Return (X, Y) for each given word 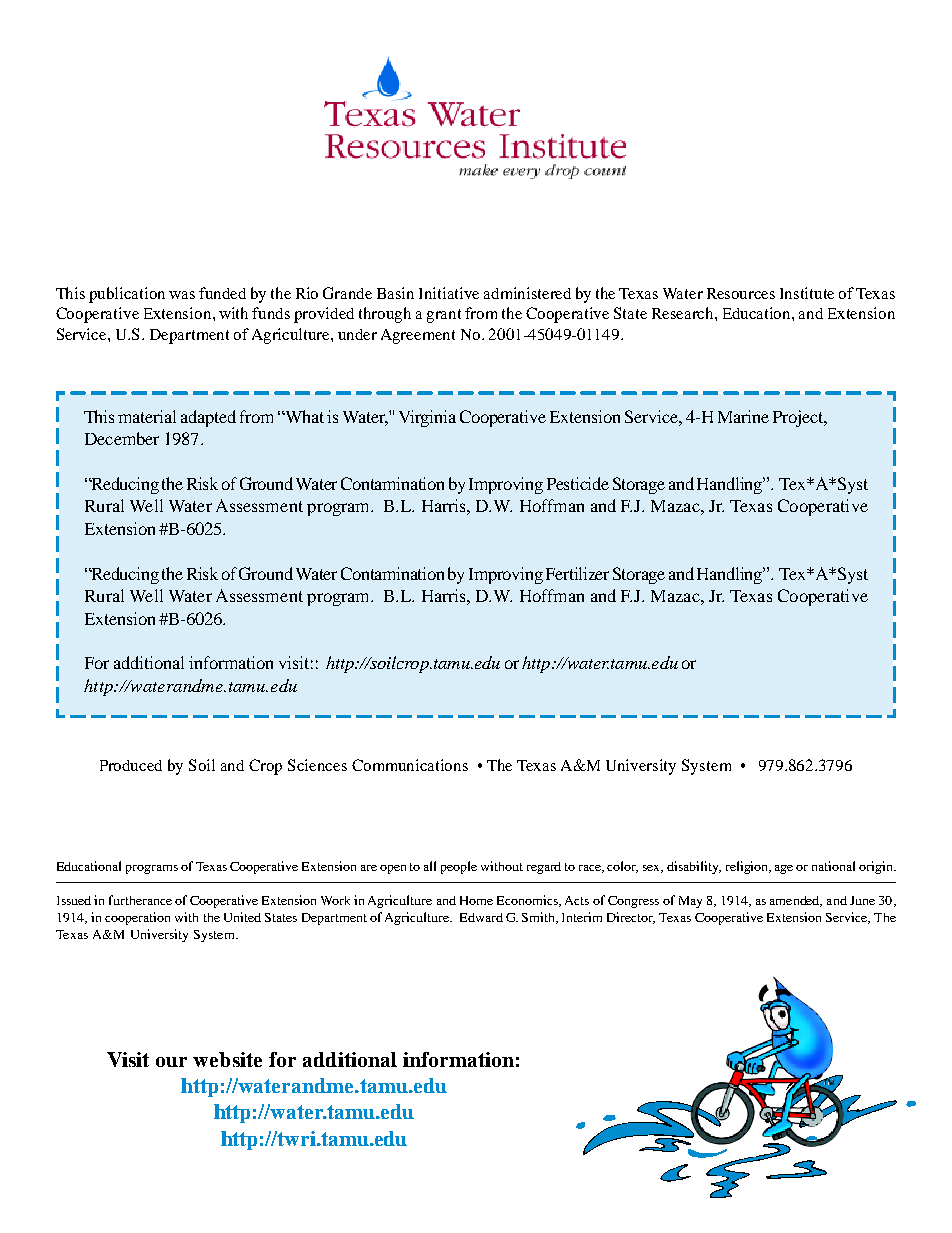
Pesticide (578, 483)
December (122, 438)
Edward (481, 917)
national (833, 866)
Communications (410, 765)
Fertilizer (577, 573)
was (182, 295)
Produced (131, 765)
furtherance (140, 900)
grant (444, 316)
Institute (807, 293)
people (459, 867)
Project (799, 418)
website (227, 1059)
